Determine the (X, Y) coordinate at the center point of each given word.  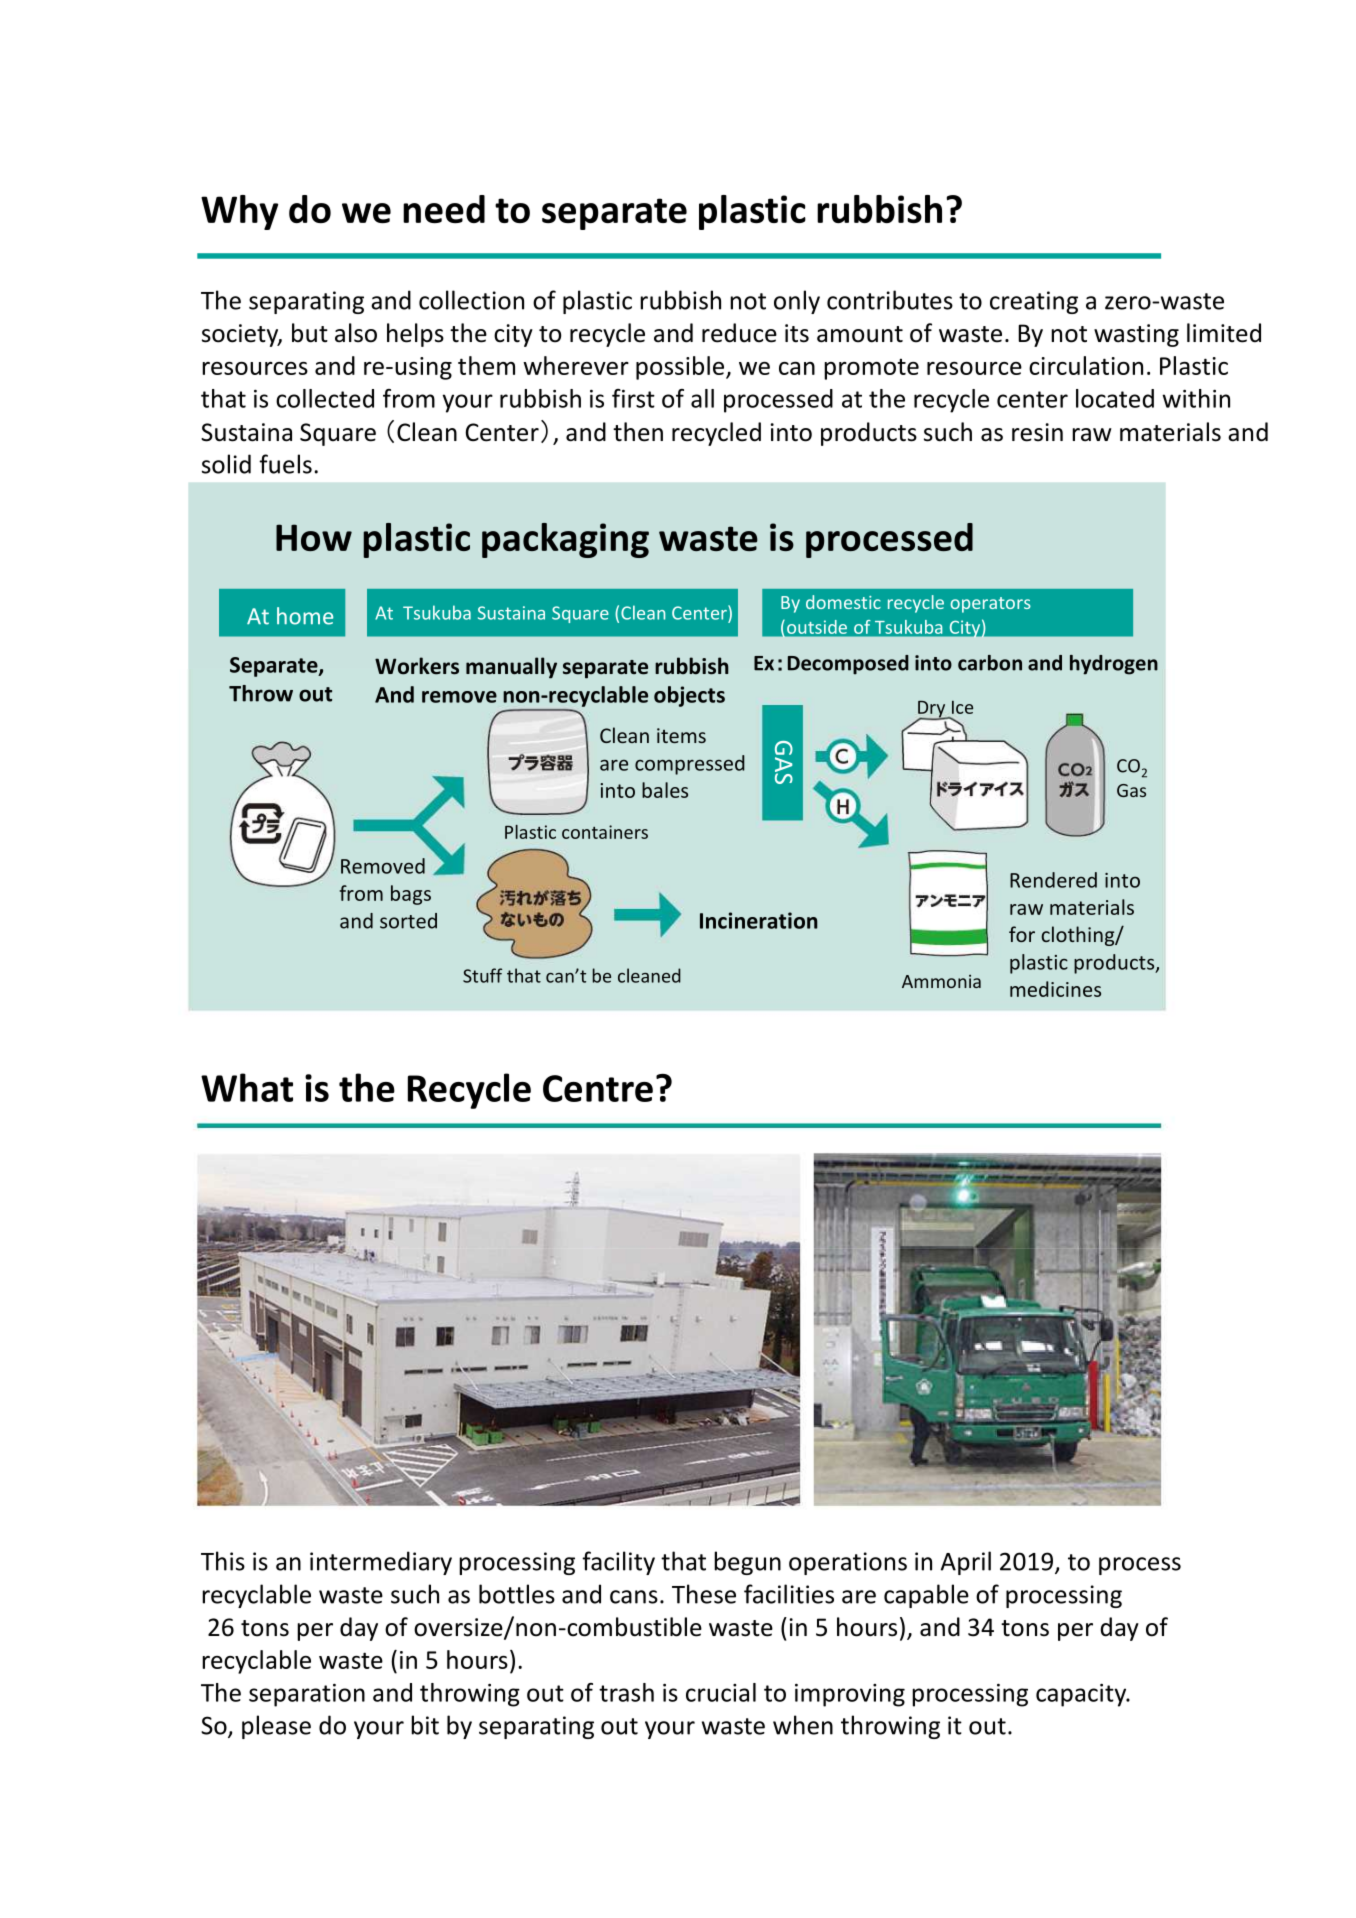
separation (307, 1695)
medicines (1055, 989)
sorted (408, 921)
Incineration (759, 920)
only (797, 302)
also (356, 333)
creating (1034, 302)
